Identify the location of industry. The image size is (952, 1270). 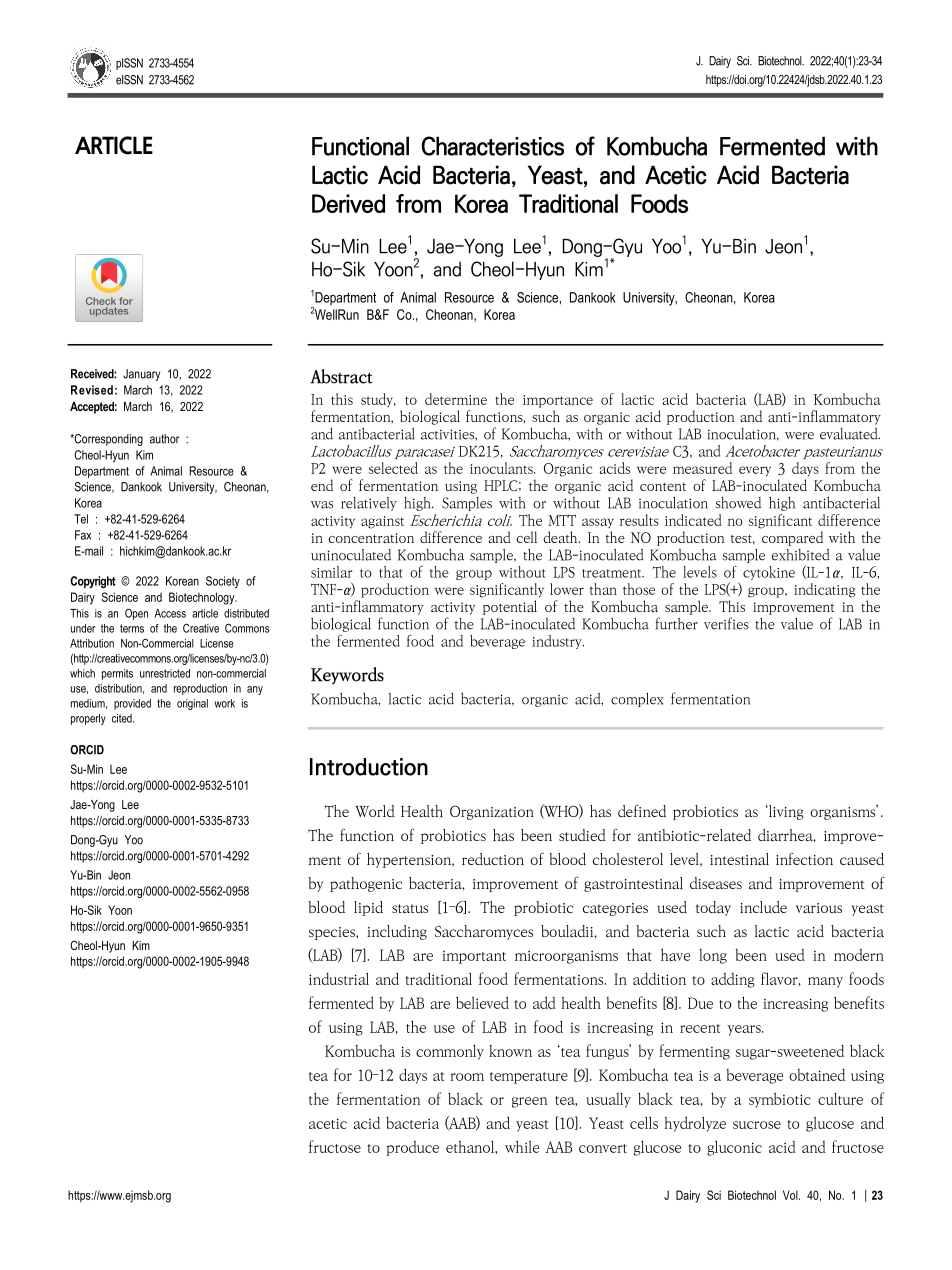
(558, 642).
